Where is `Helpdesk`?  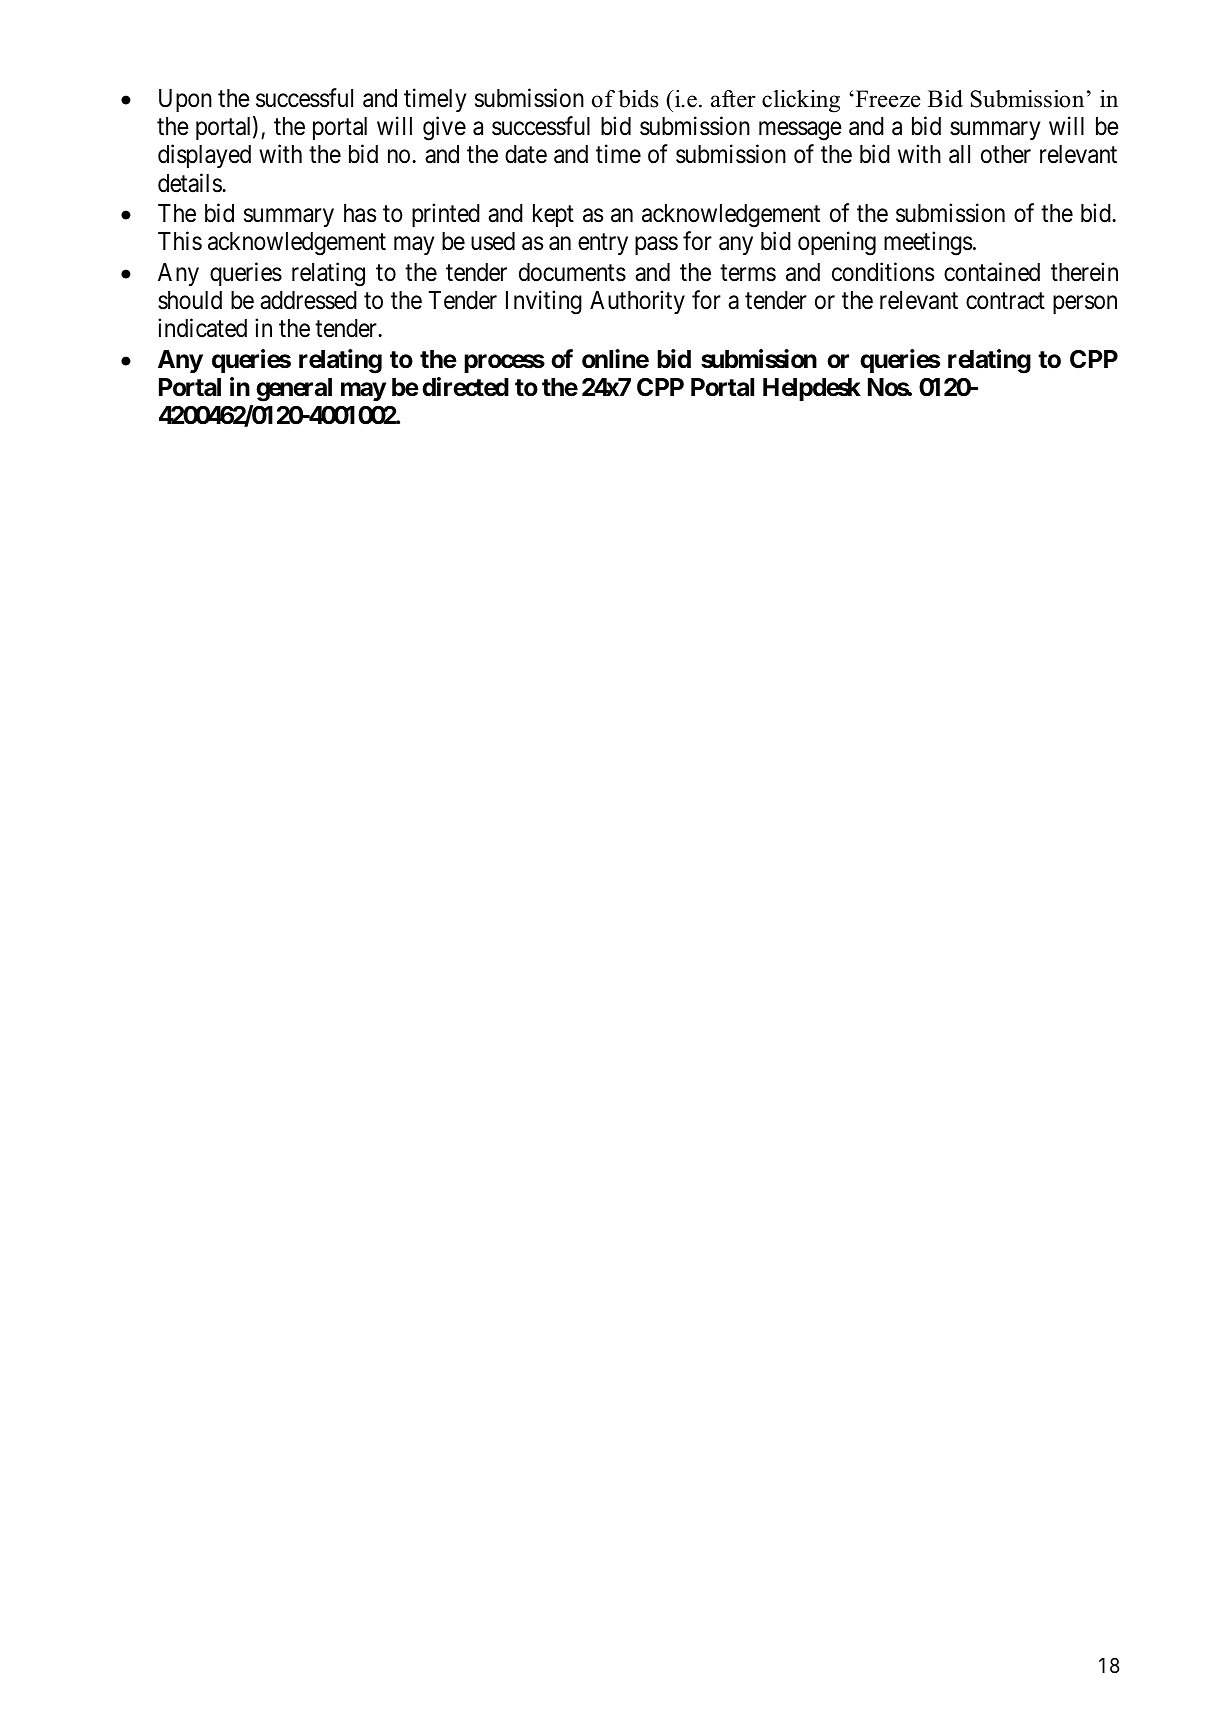
Helpdesk is located at coordinates (812, 389).
